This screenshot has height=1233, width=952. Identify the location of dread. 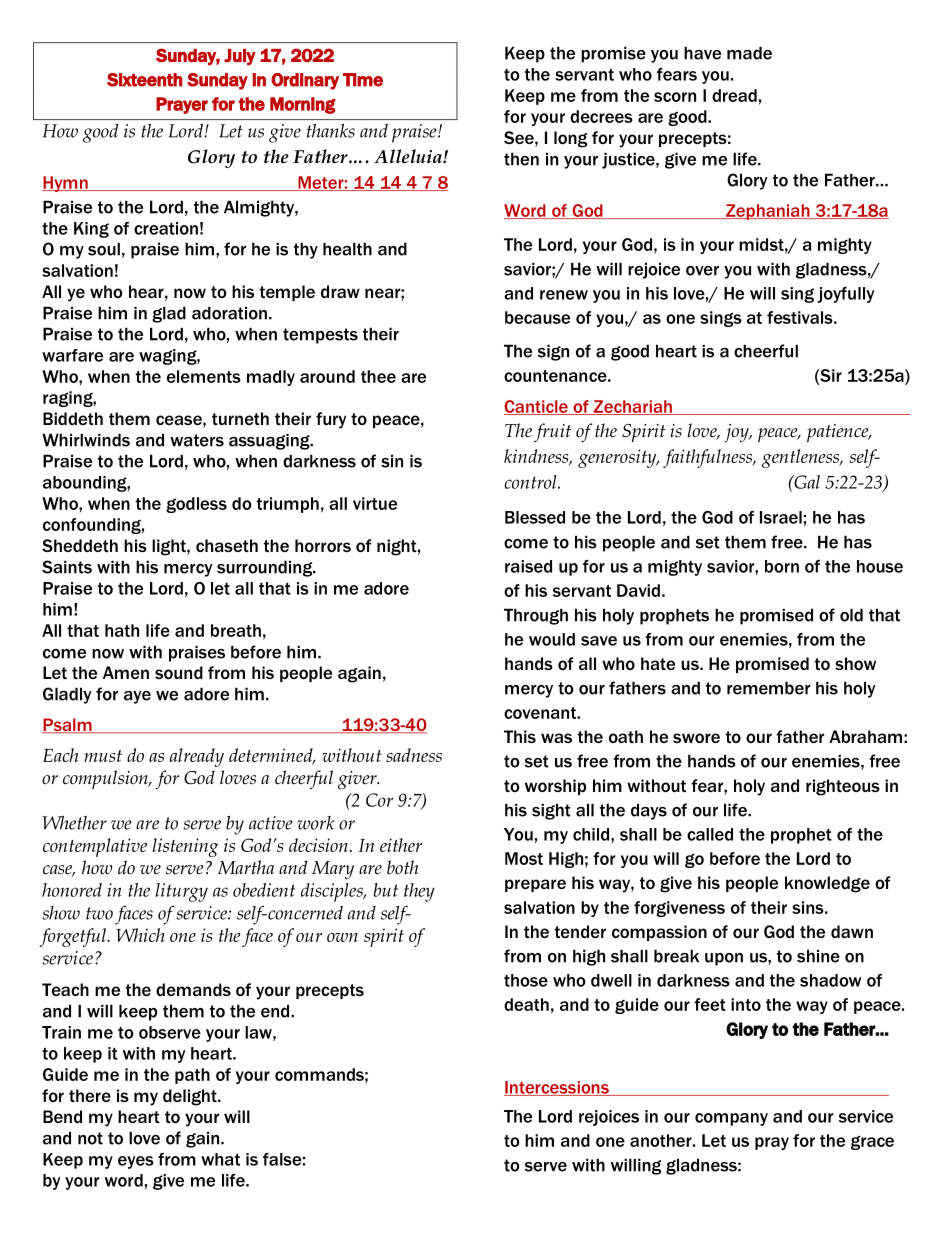
(734, 95).
